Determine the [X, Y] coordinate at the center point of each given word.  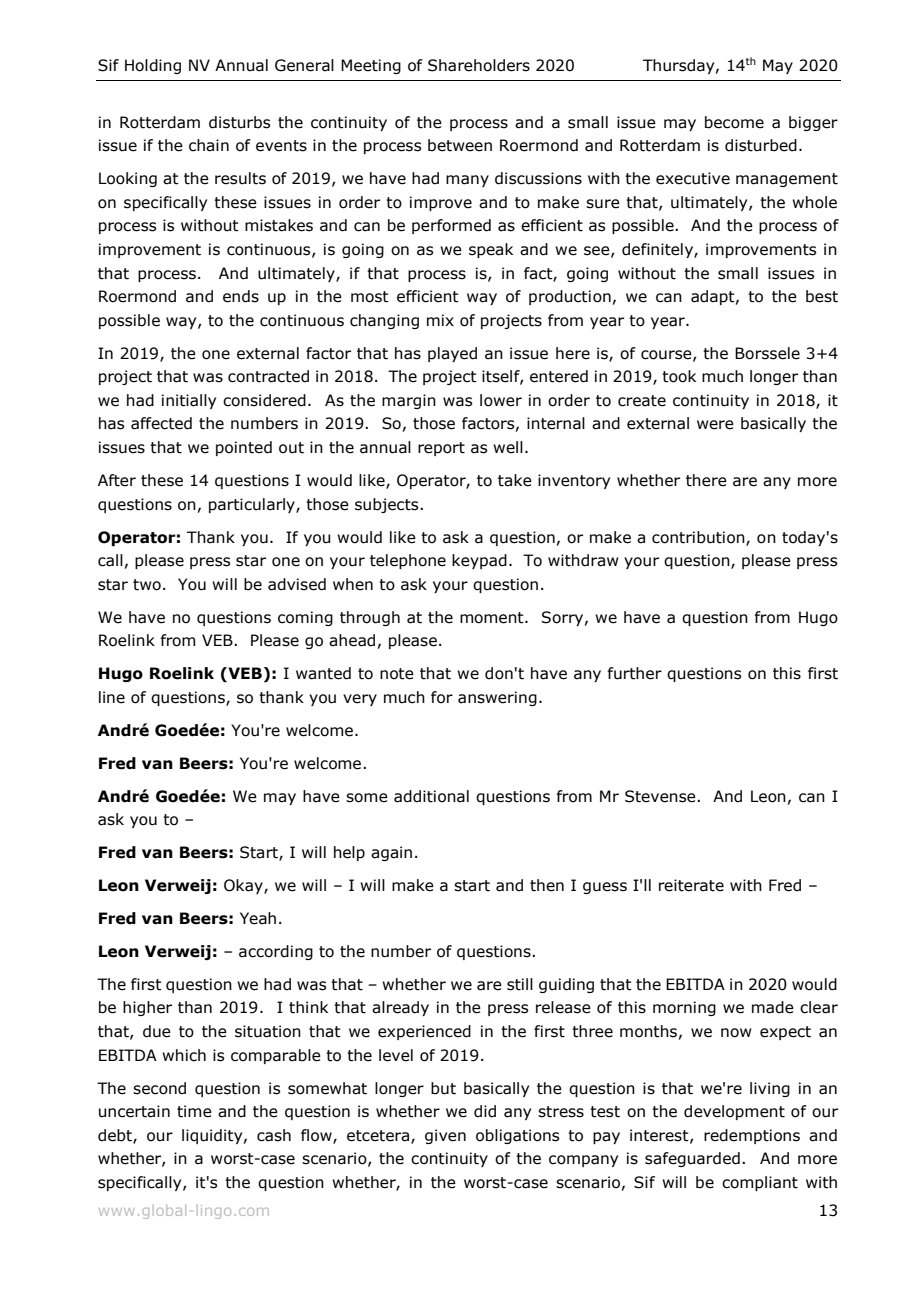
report [441, 449]
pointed [244, 448]
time [194, 1111]
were [715, 425]
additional [431, 796]
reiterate [691, 885]
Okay [244, 886]
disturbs [239, 122]
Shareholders [479, 65]
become [734, 122]
